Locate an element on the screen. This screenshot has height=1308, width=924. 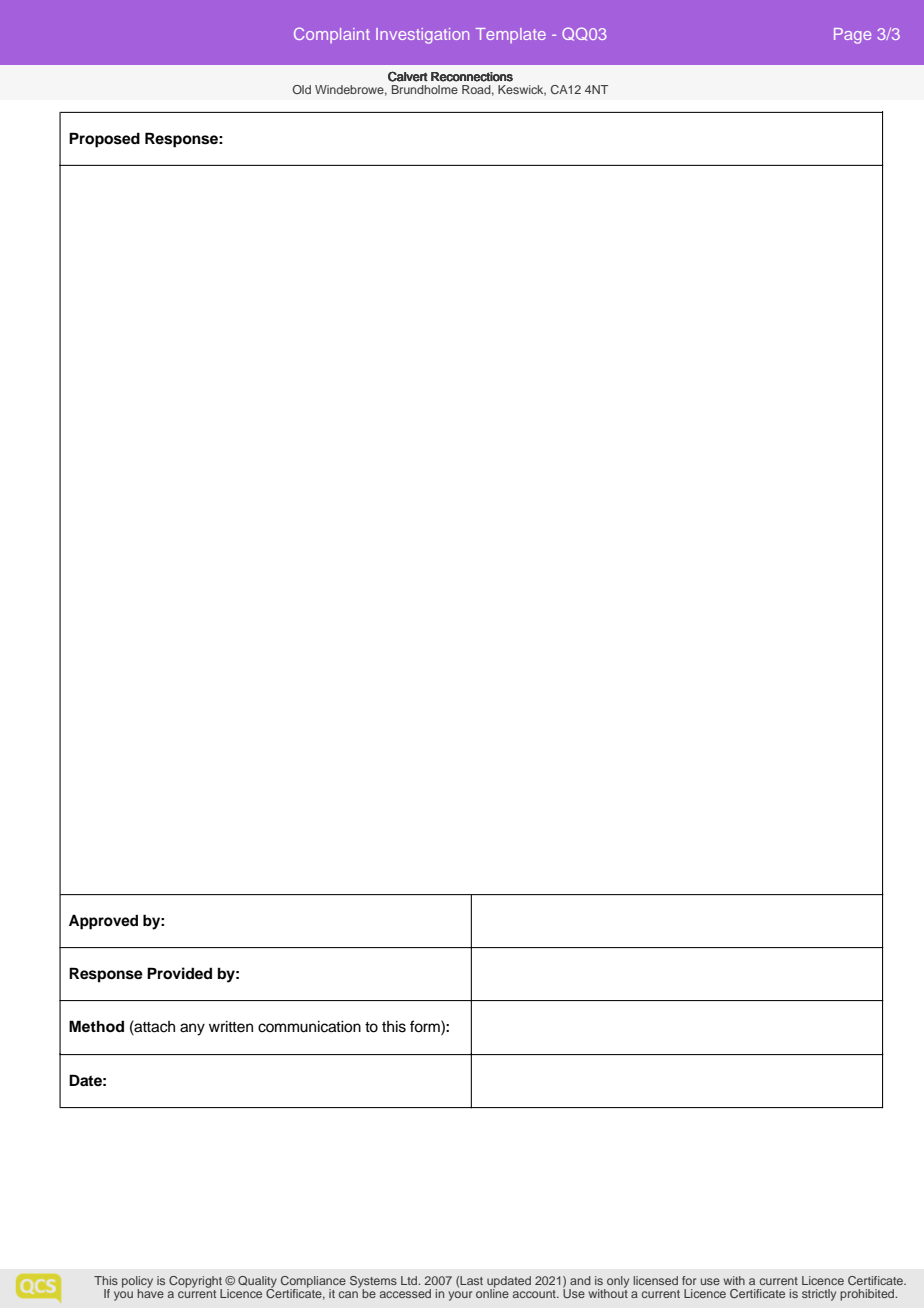
any is located at coordinates (192, 1029).
